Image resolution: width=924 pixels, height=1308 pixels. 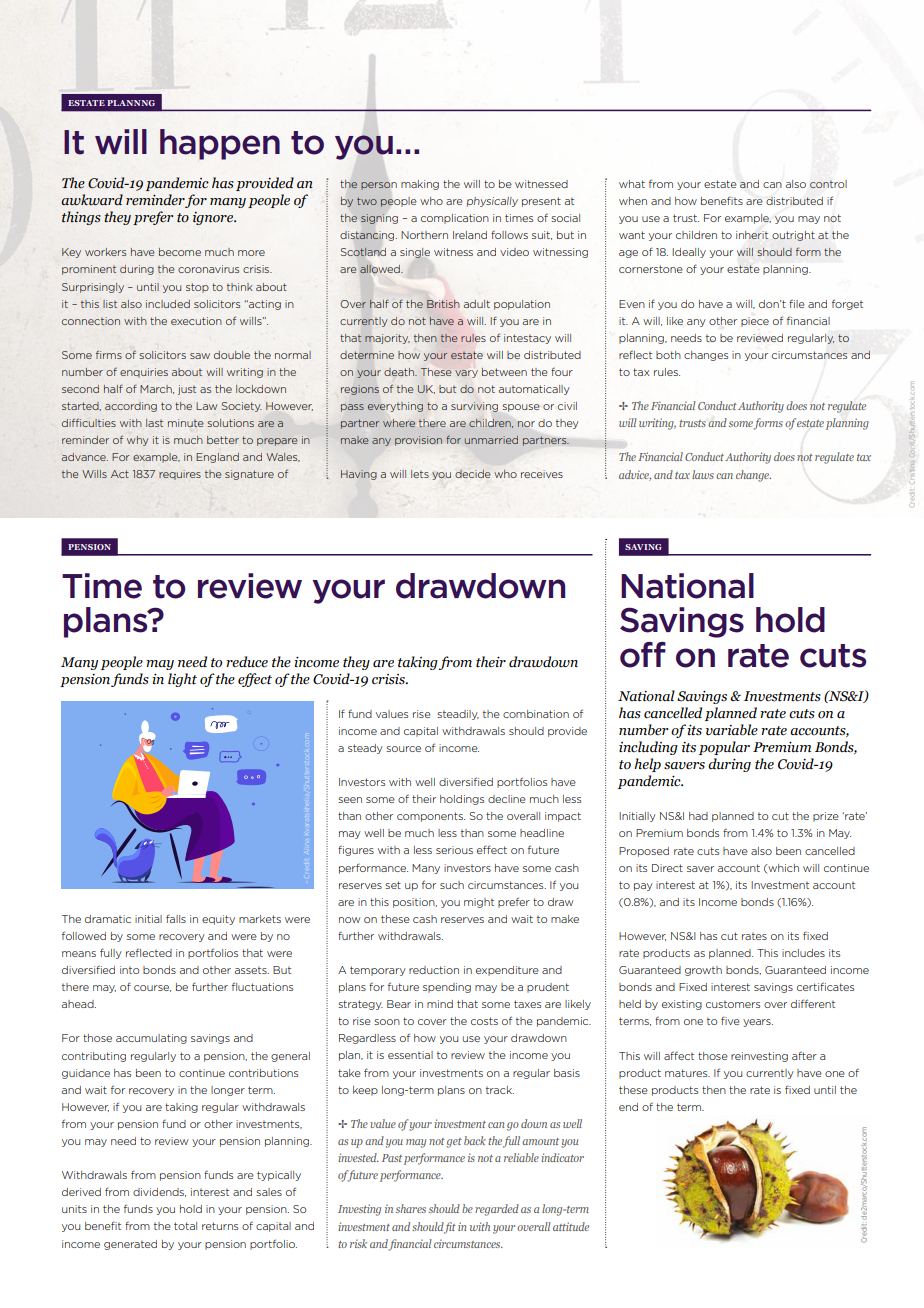 I want to click on total, so click(x=185, y=1226).
